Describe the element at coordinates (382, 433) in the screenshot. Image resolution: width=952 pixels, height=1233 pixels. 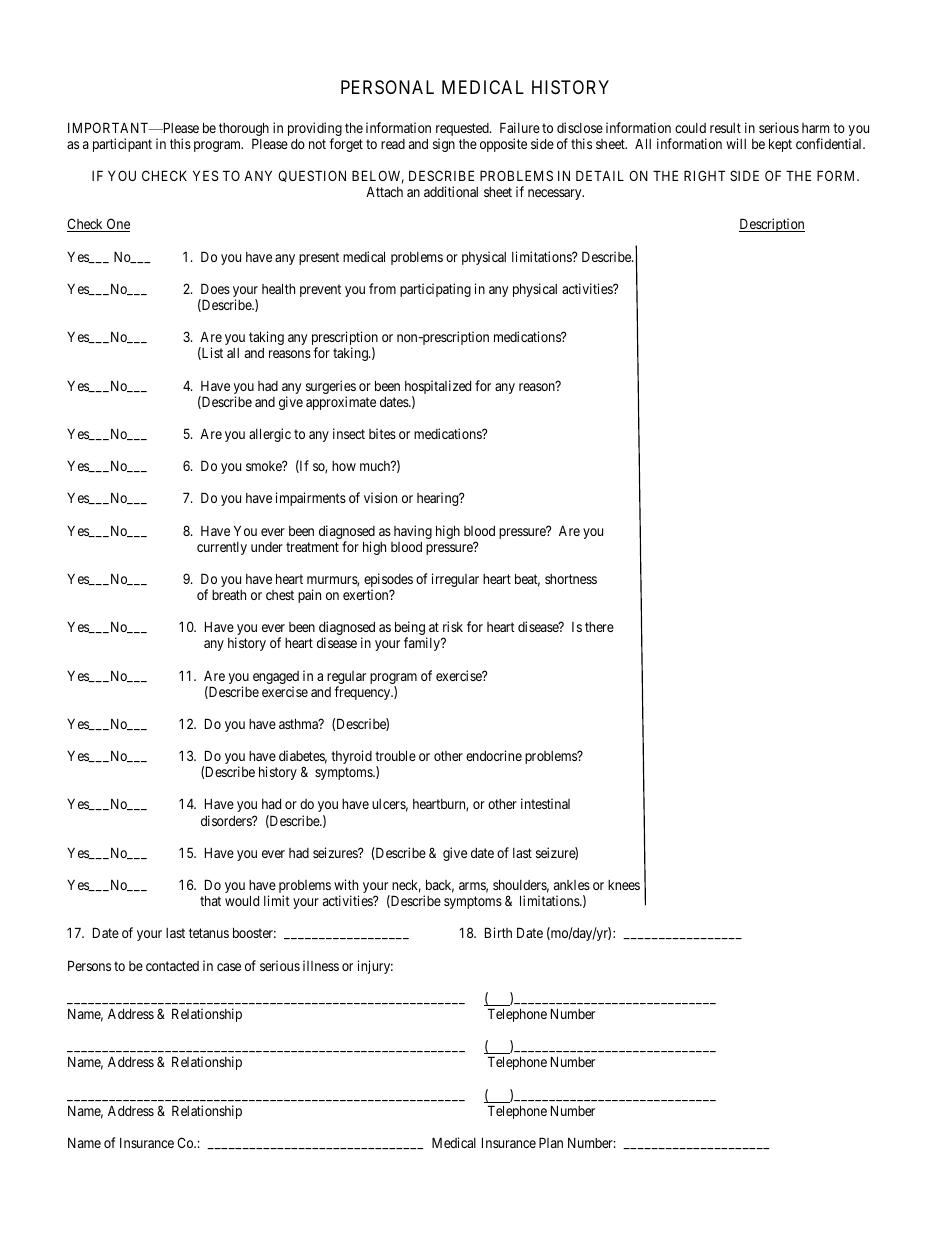
I see `bites` at that location.
